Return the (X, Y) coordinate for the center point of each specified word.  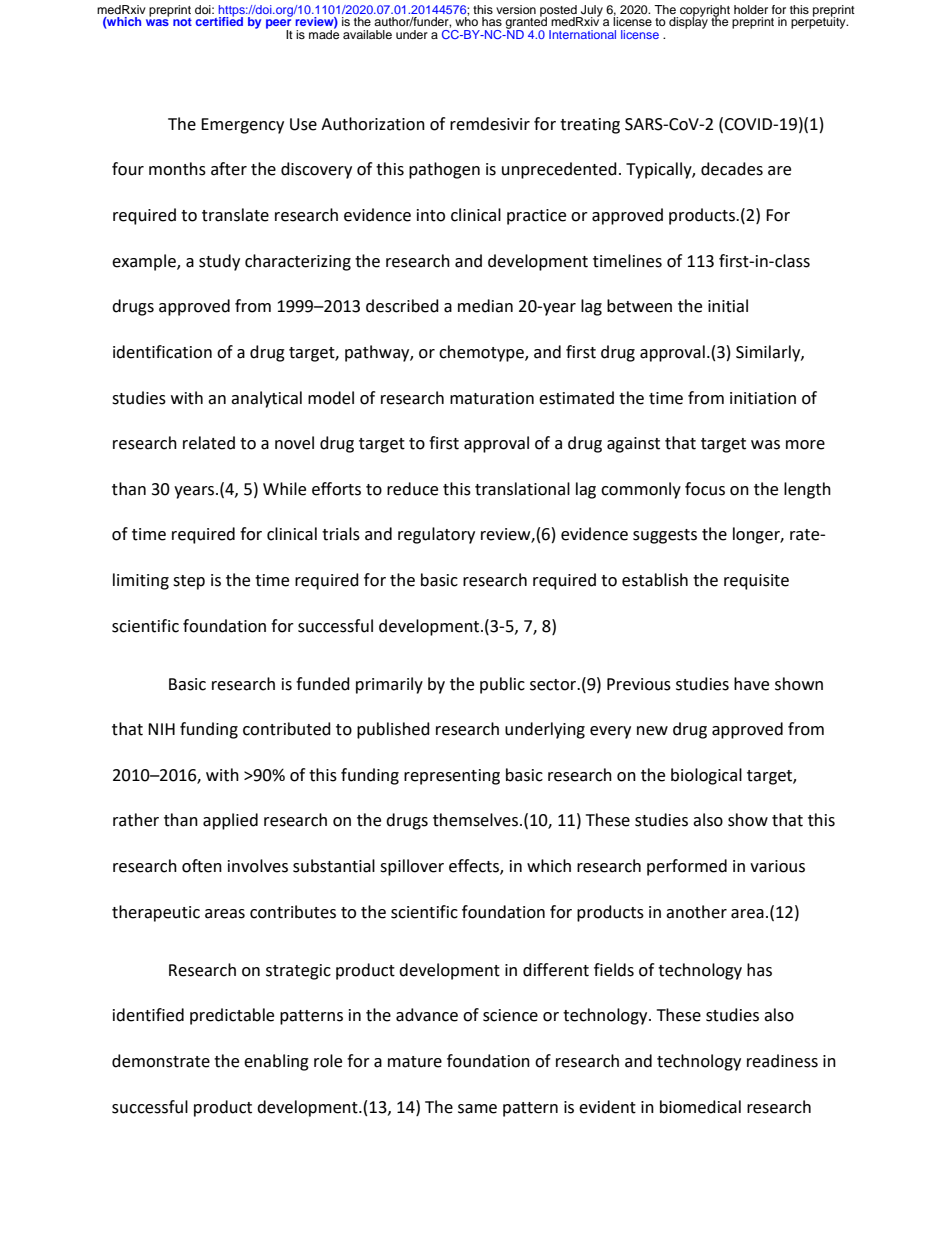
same (477, 1109)
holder (751, 9)
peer (279, 25)
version (516, 9)
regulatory (436, 535)
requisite (756, 582)
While (284, 489)
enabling (276, 1062)
